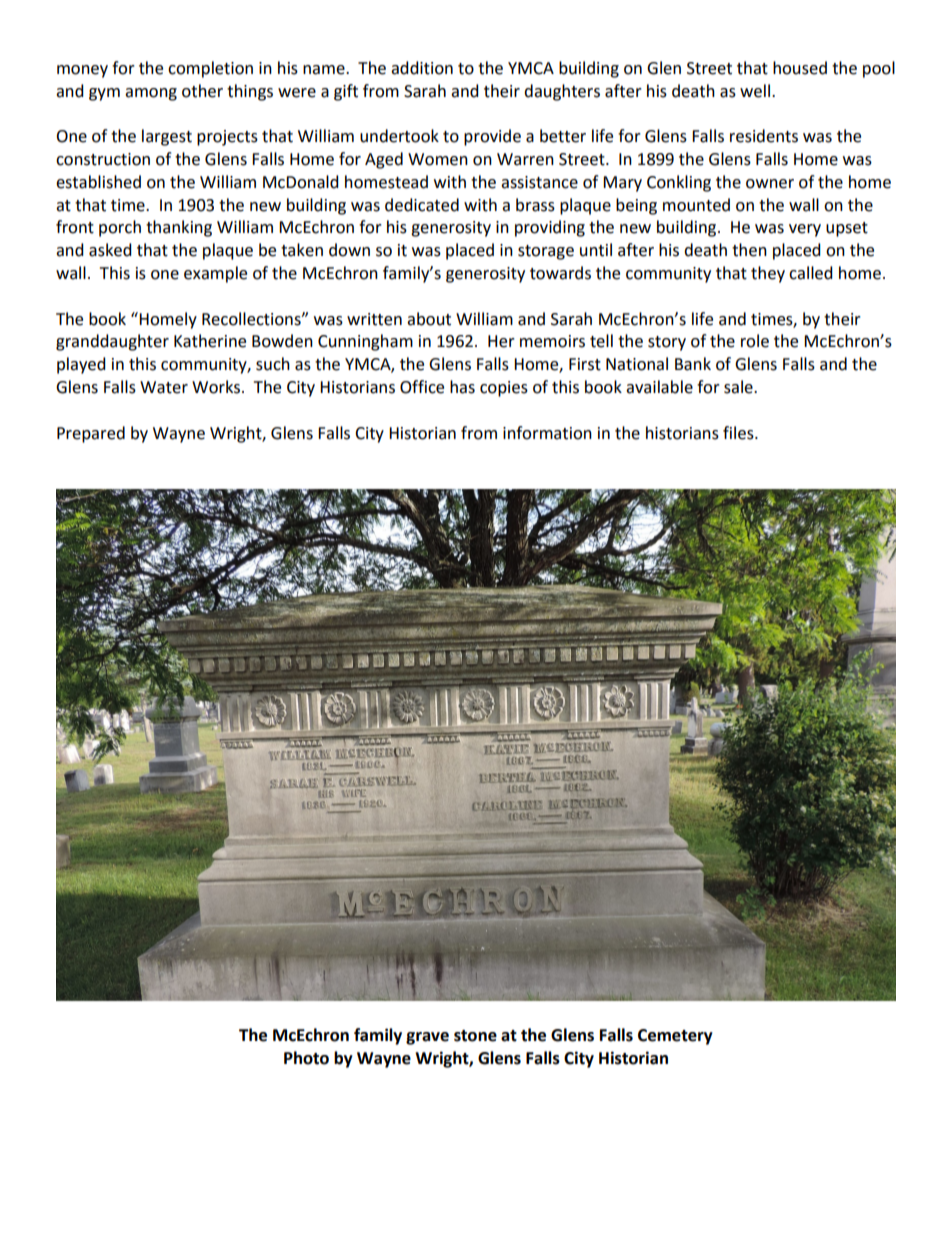 The height and width of the screenshot is (1233, 952). I want to click on role, so click(755, 341).
